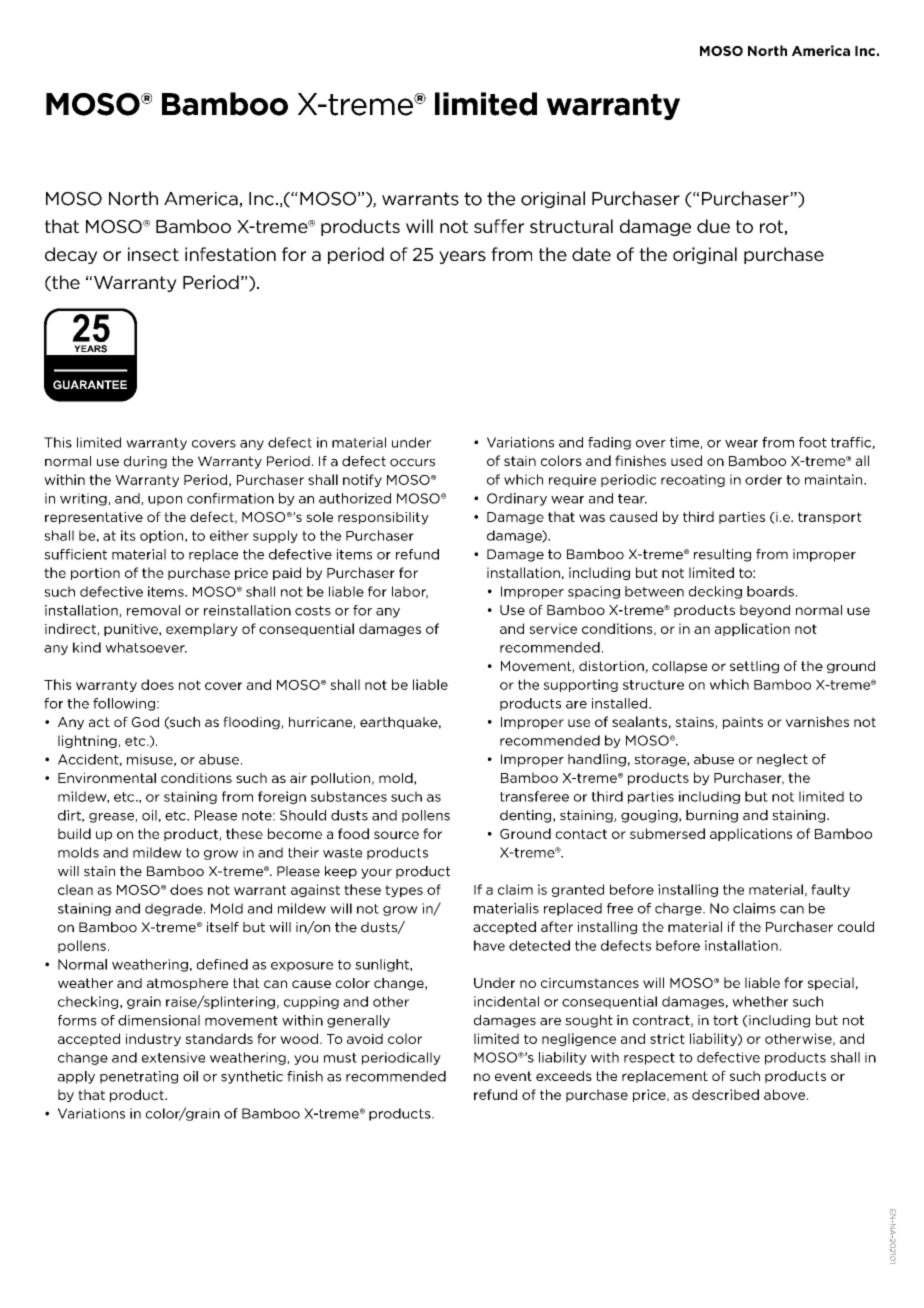 This screenshot has width=924, height=1308. What do you see at coordinates (462, 257) in the screenshot?
I see `years` at bounding box center [462, 257].
